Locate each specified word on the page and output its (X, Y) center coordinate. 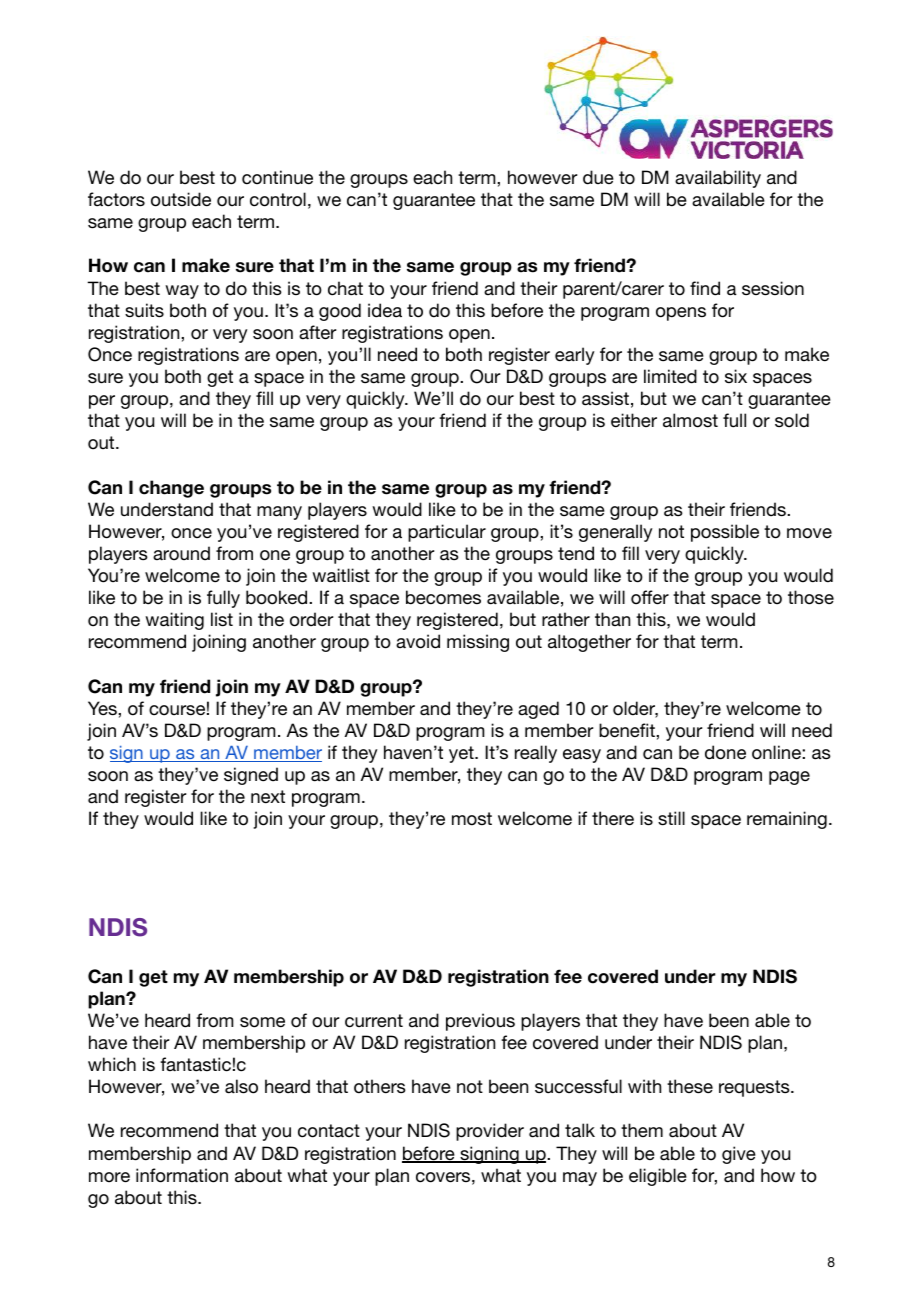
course (177, 710)
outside (181, 199)
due (598, 177)
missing (478, 643)
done (725, 752)
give (739, 1155)
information (182, 1175)
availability (718, 179)
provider (490, 1132)
